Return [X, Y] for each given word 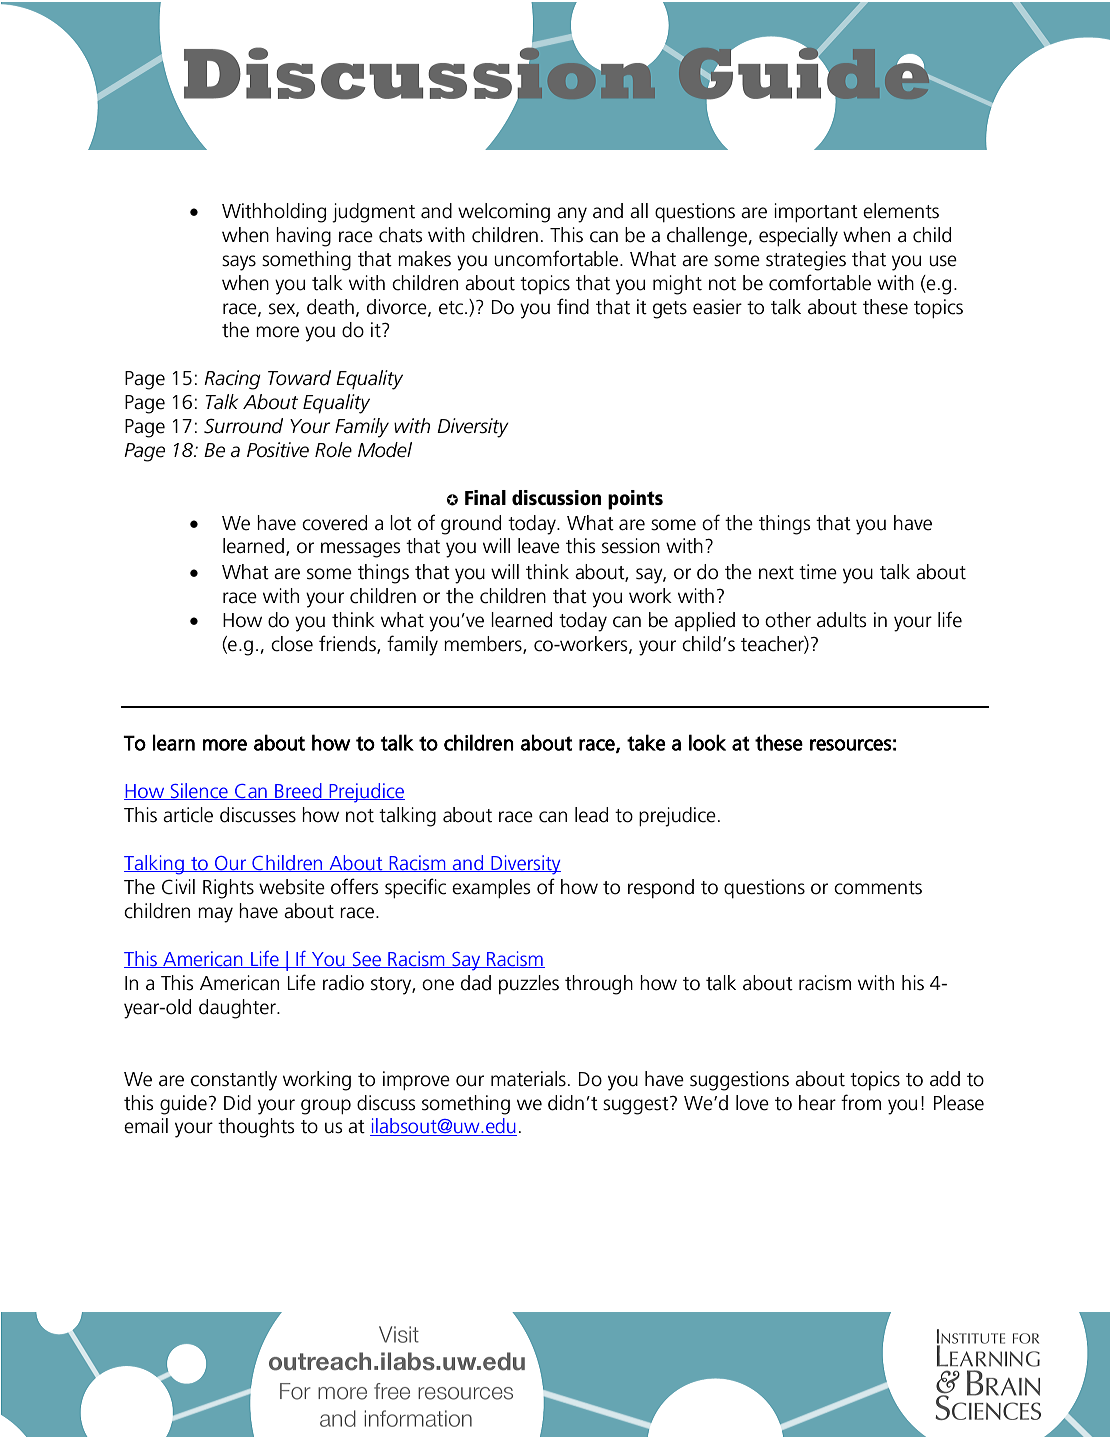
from [861, 1102]
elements [901, 211]
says [239, 263]
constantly [234, 1081]
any [572, 215]
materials [528, 1079]
